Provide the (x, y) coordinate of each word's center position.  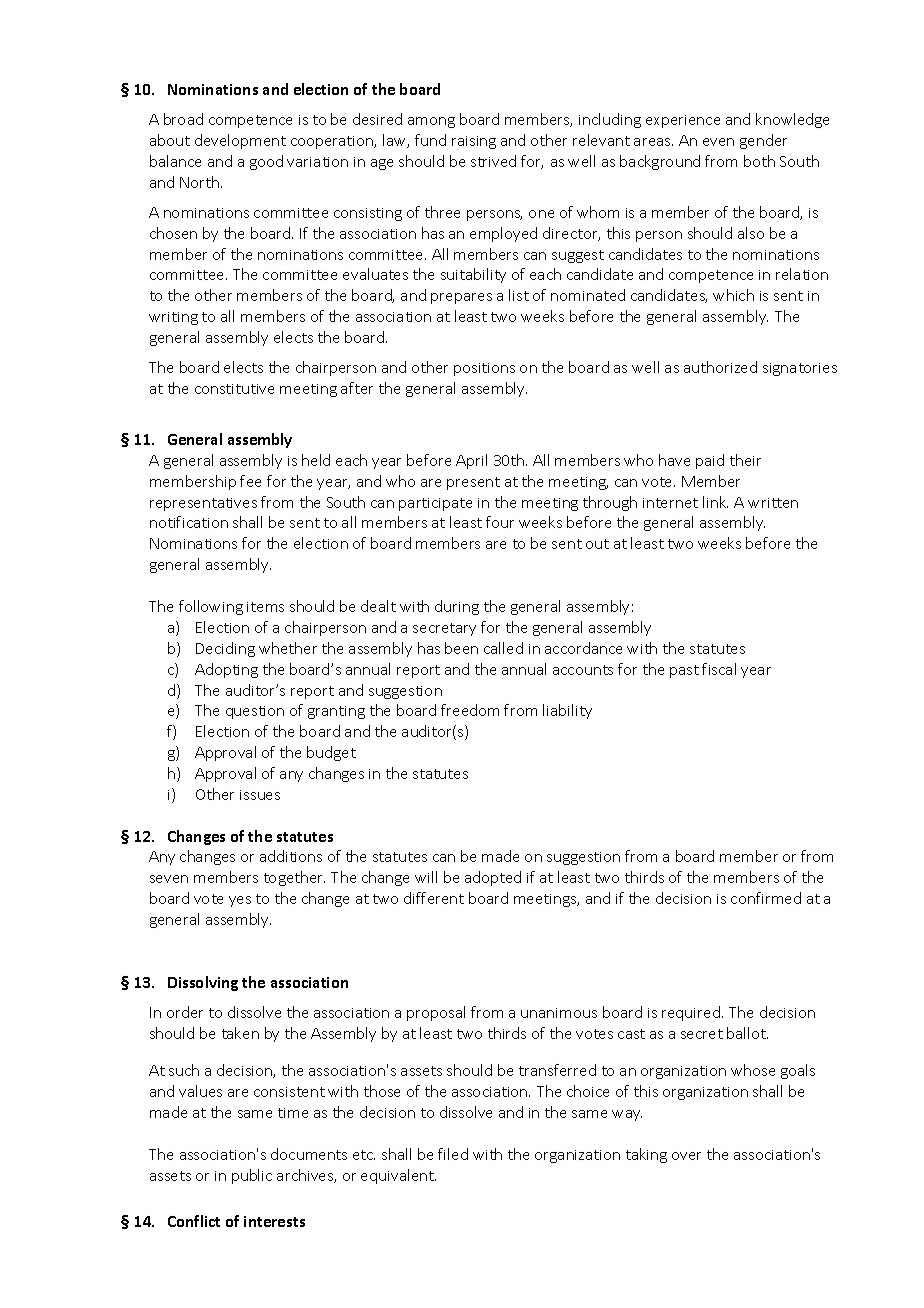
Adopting (226, 670)
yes (240, 901)
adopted (493, 878)
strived (493, 161)
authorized (720, 367)
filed (453, 1154)
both (759, 161)
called (503, 648)
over (686, 1156)
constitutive (234, 389)
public (252, 1176)
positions (484, 369)
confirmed (766, 898)
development (240, 141)
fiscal (719, 669)
